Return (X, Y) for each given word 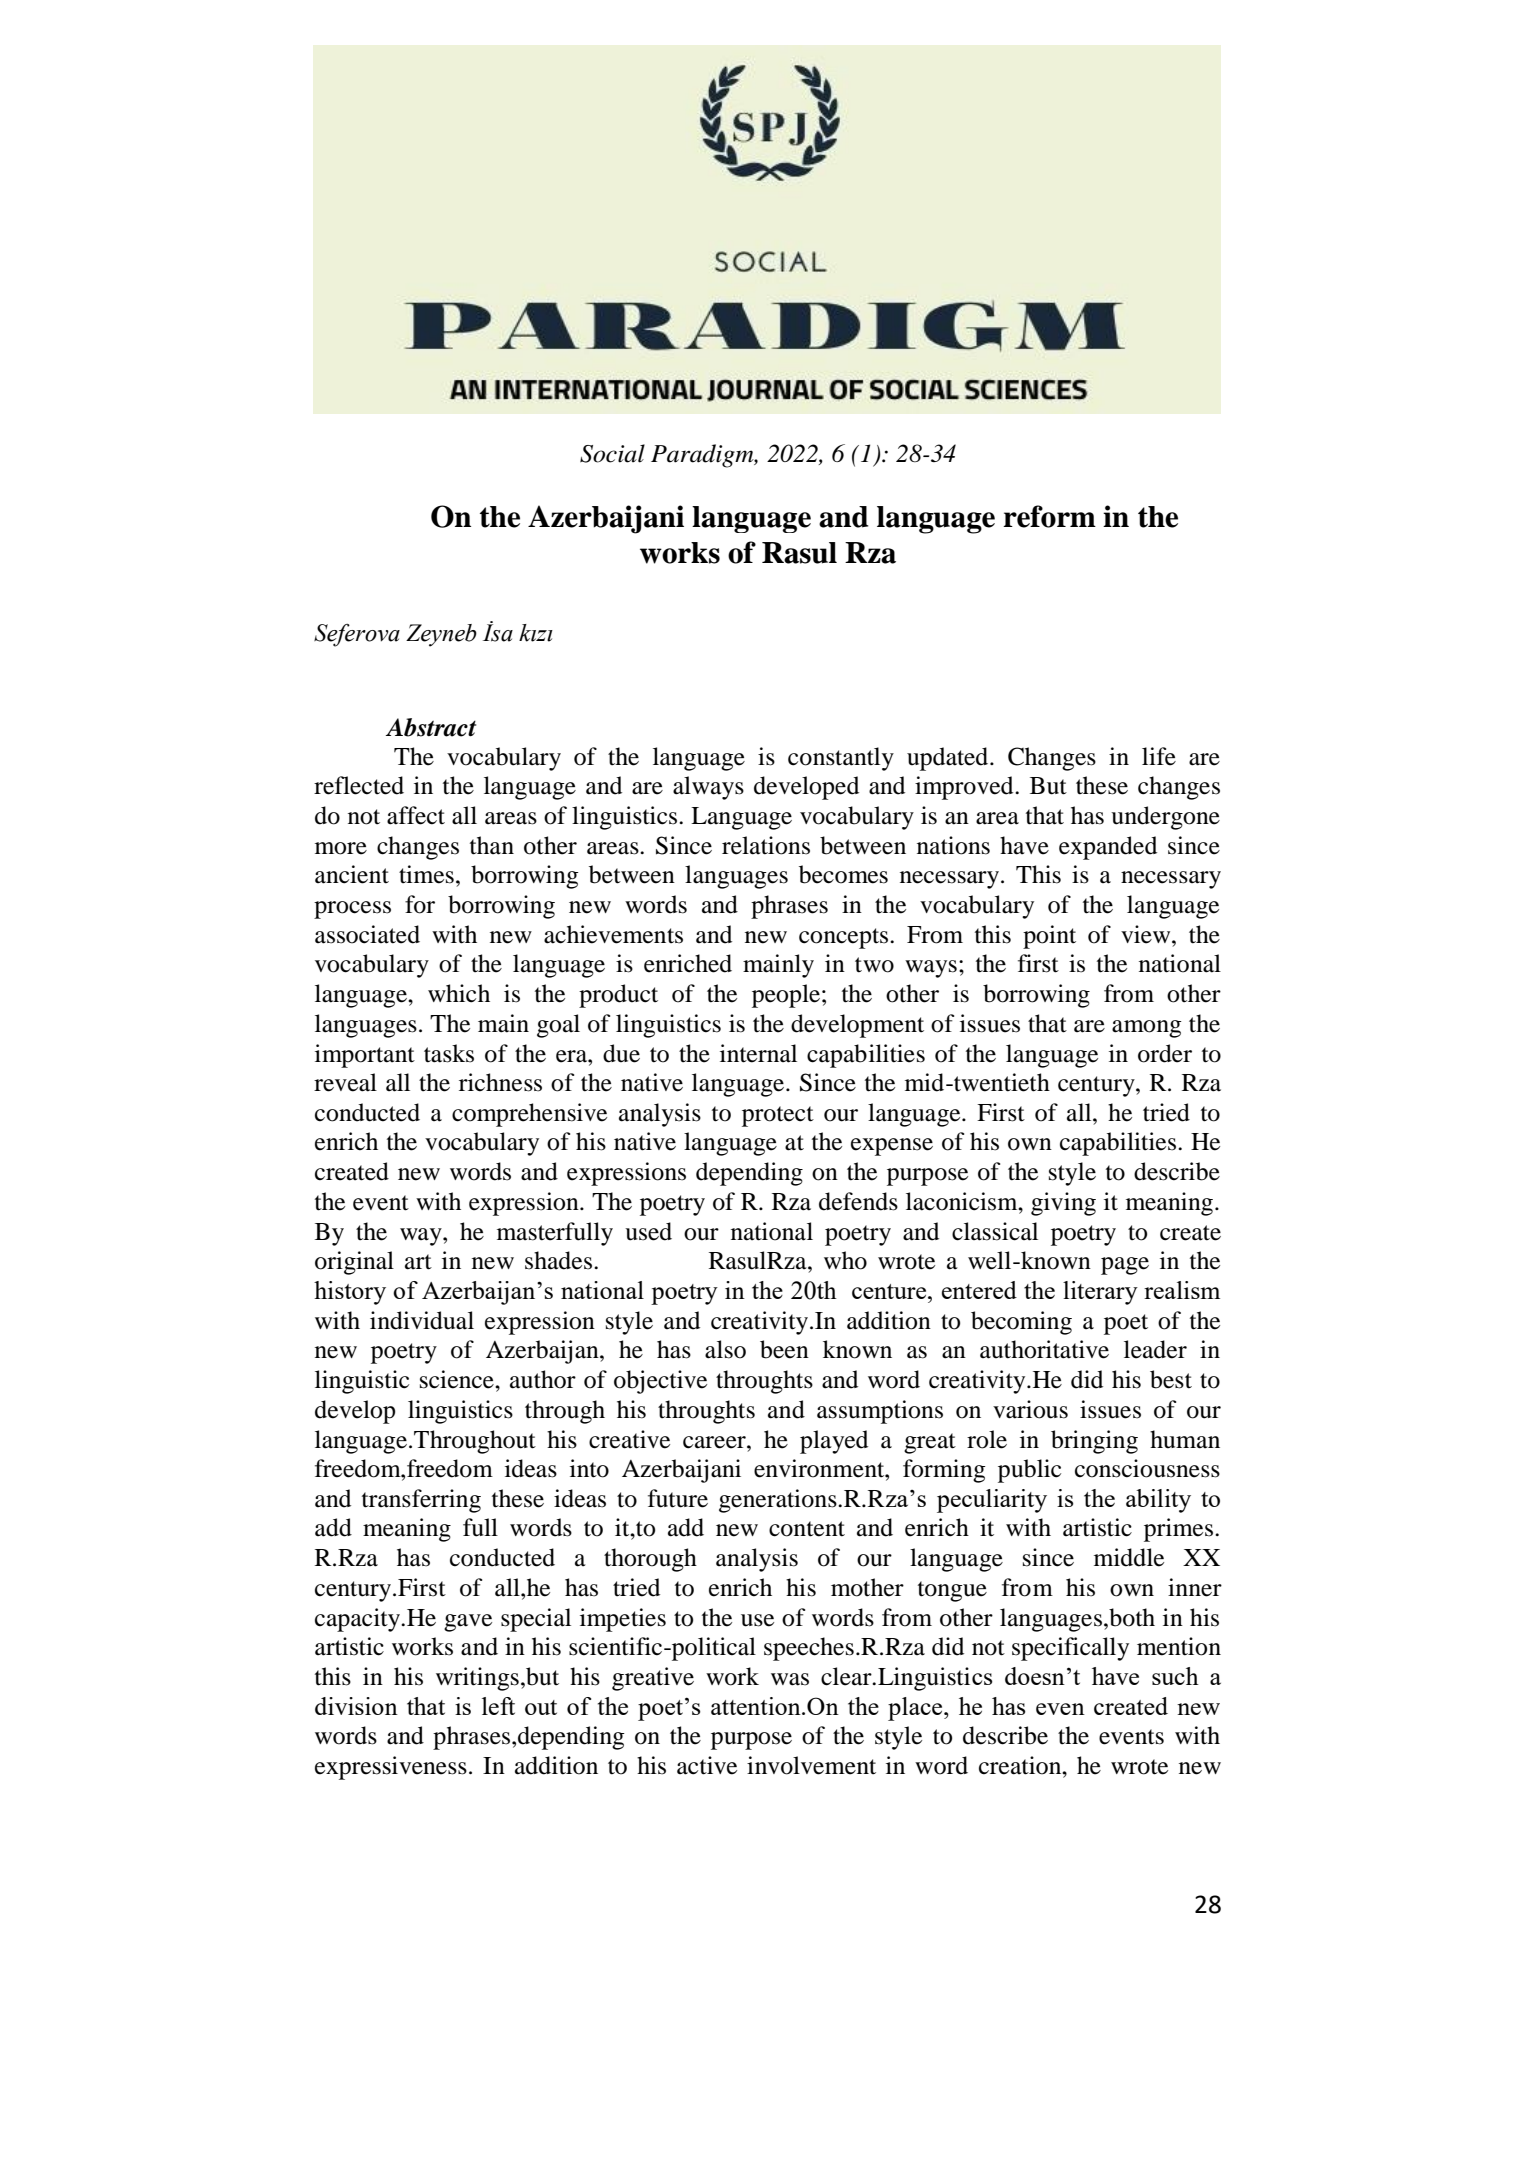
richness (500, 1082)
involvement (811, 1765)
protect (778, 1116)
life (1159, 756)
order (1165, 1053)
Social (612, 453)
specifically (1070, 1649)
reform (1049, 516)
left (498, 1706)
